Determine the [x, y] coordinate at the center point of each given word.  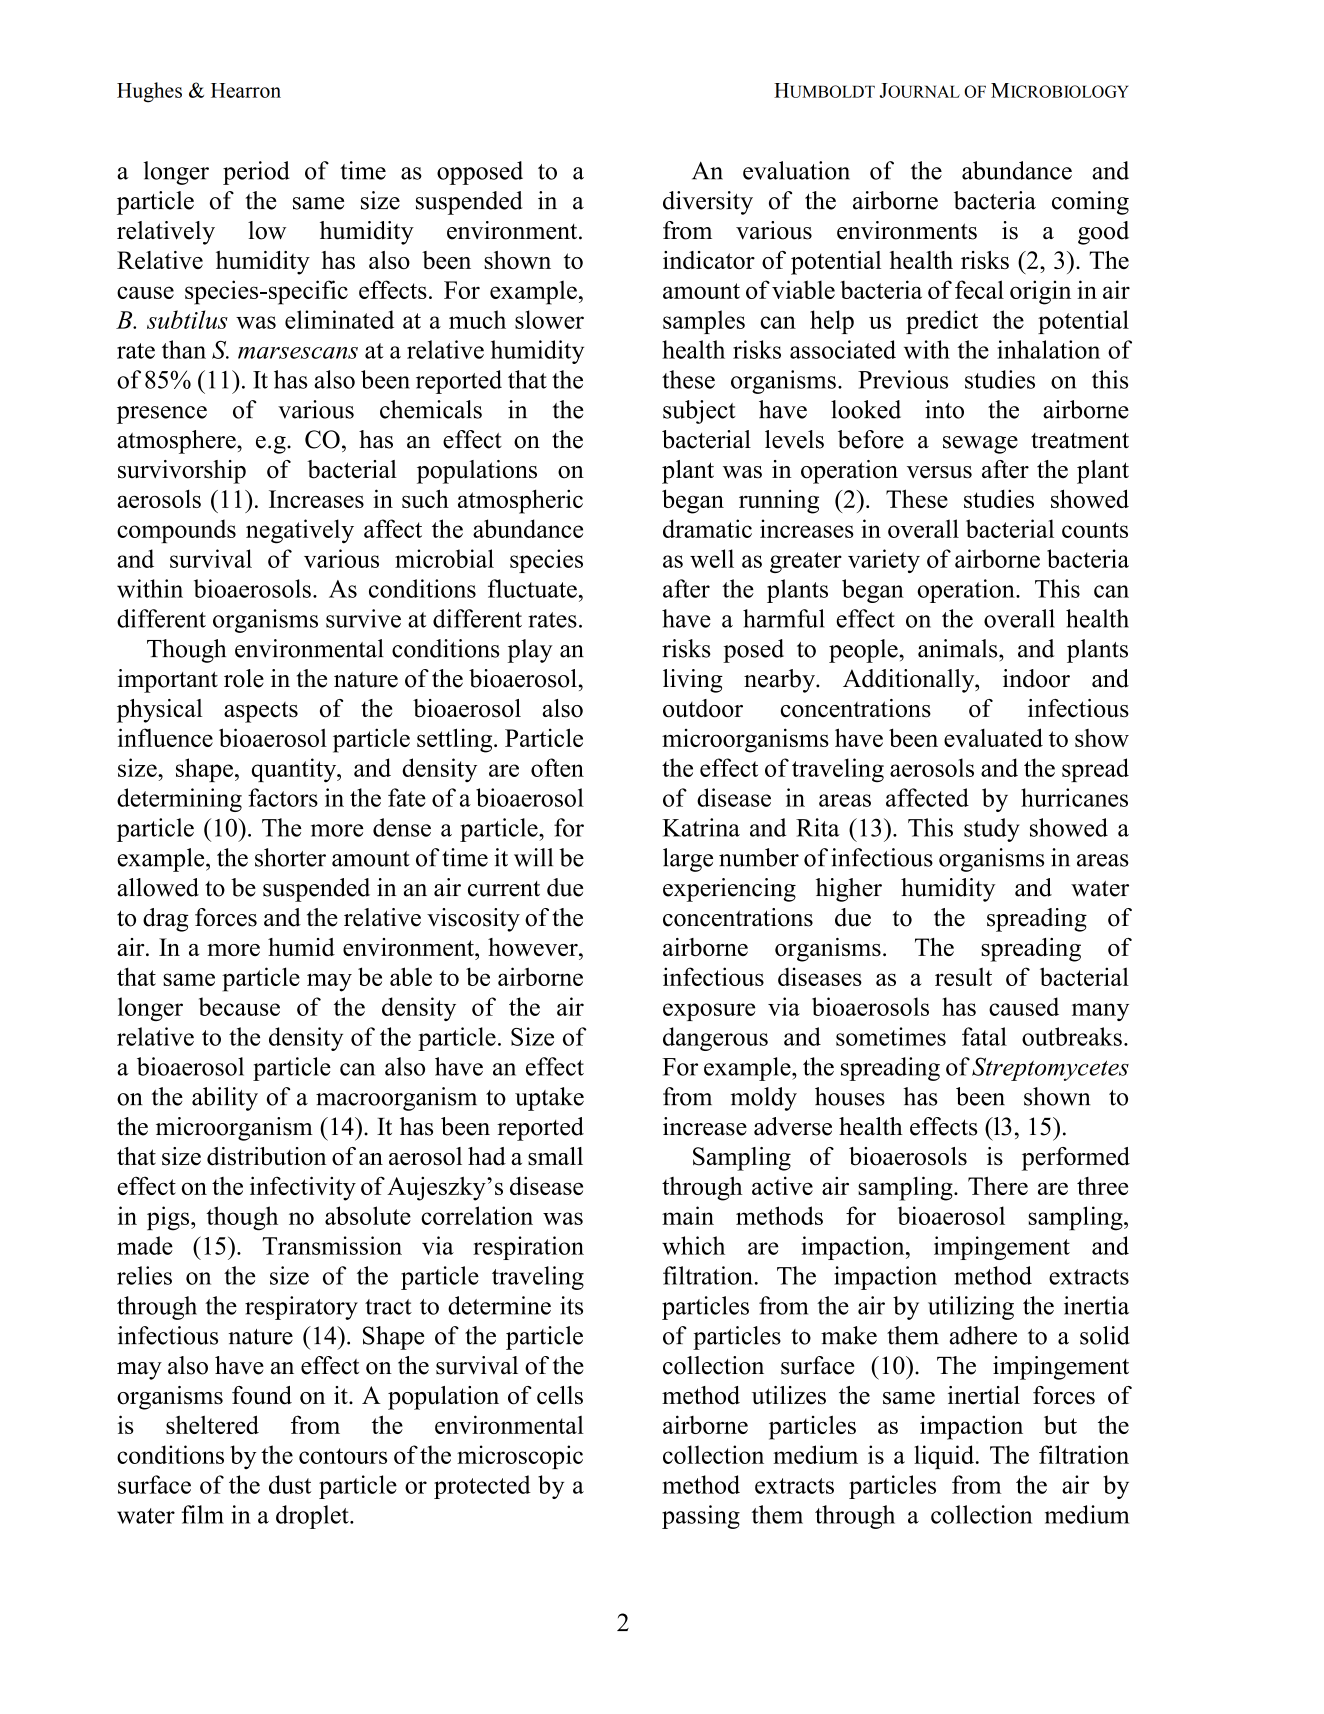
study [992, 830]
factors [283, 797]
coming [1090, 203]
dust [290, 1484]
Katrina [701, 827]
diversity [708, 203]
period [256, 173]
